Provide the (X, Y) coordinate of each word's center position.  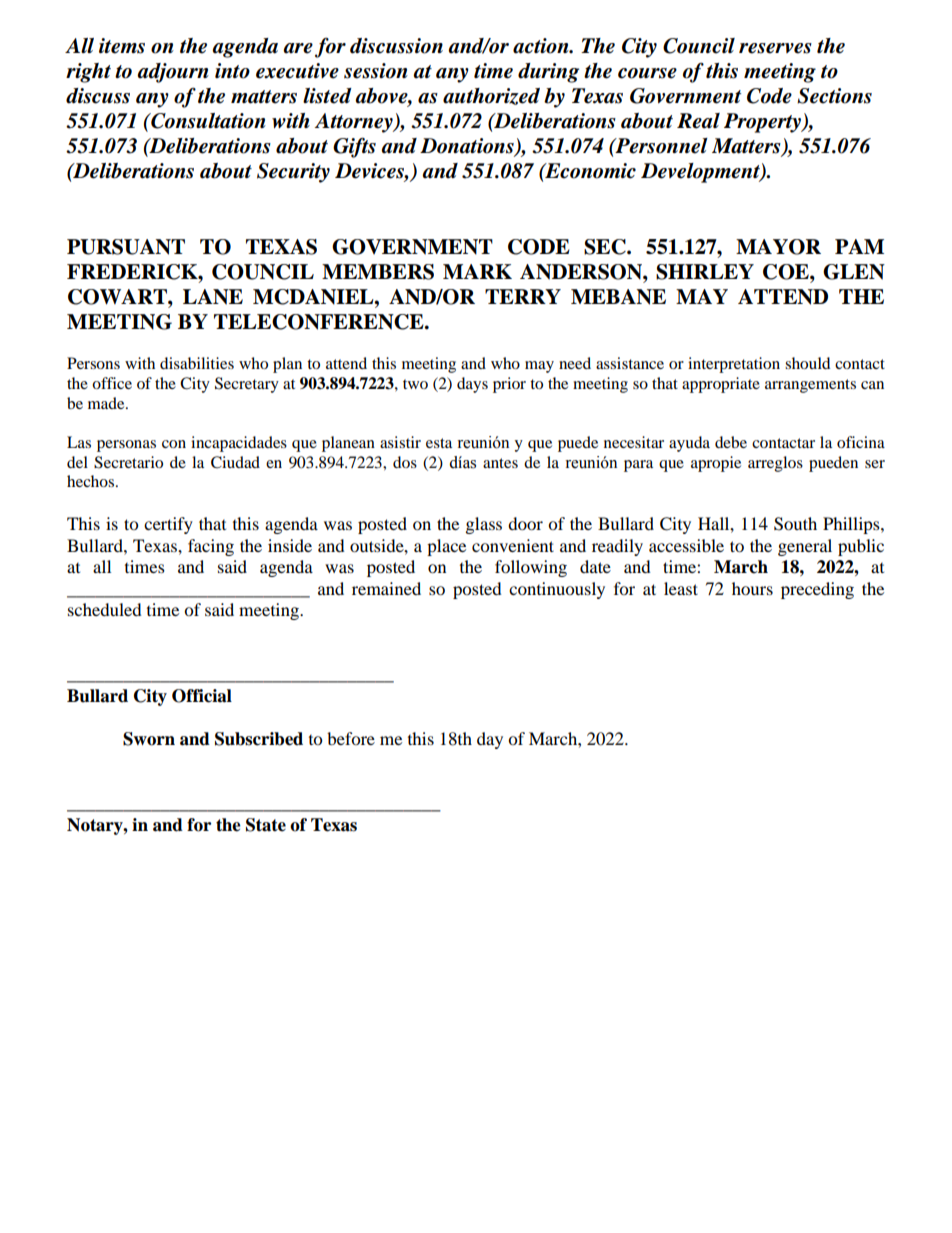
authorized (491, 96)
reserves (775, 48)
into (232, 71)
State (266, 825)
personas (126, 446)
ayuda (689, 444)
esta (439, 443)
